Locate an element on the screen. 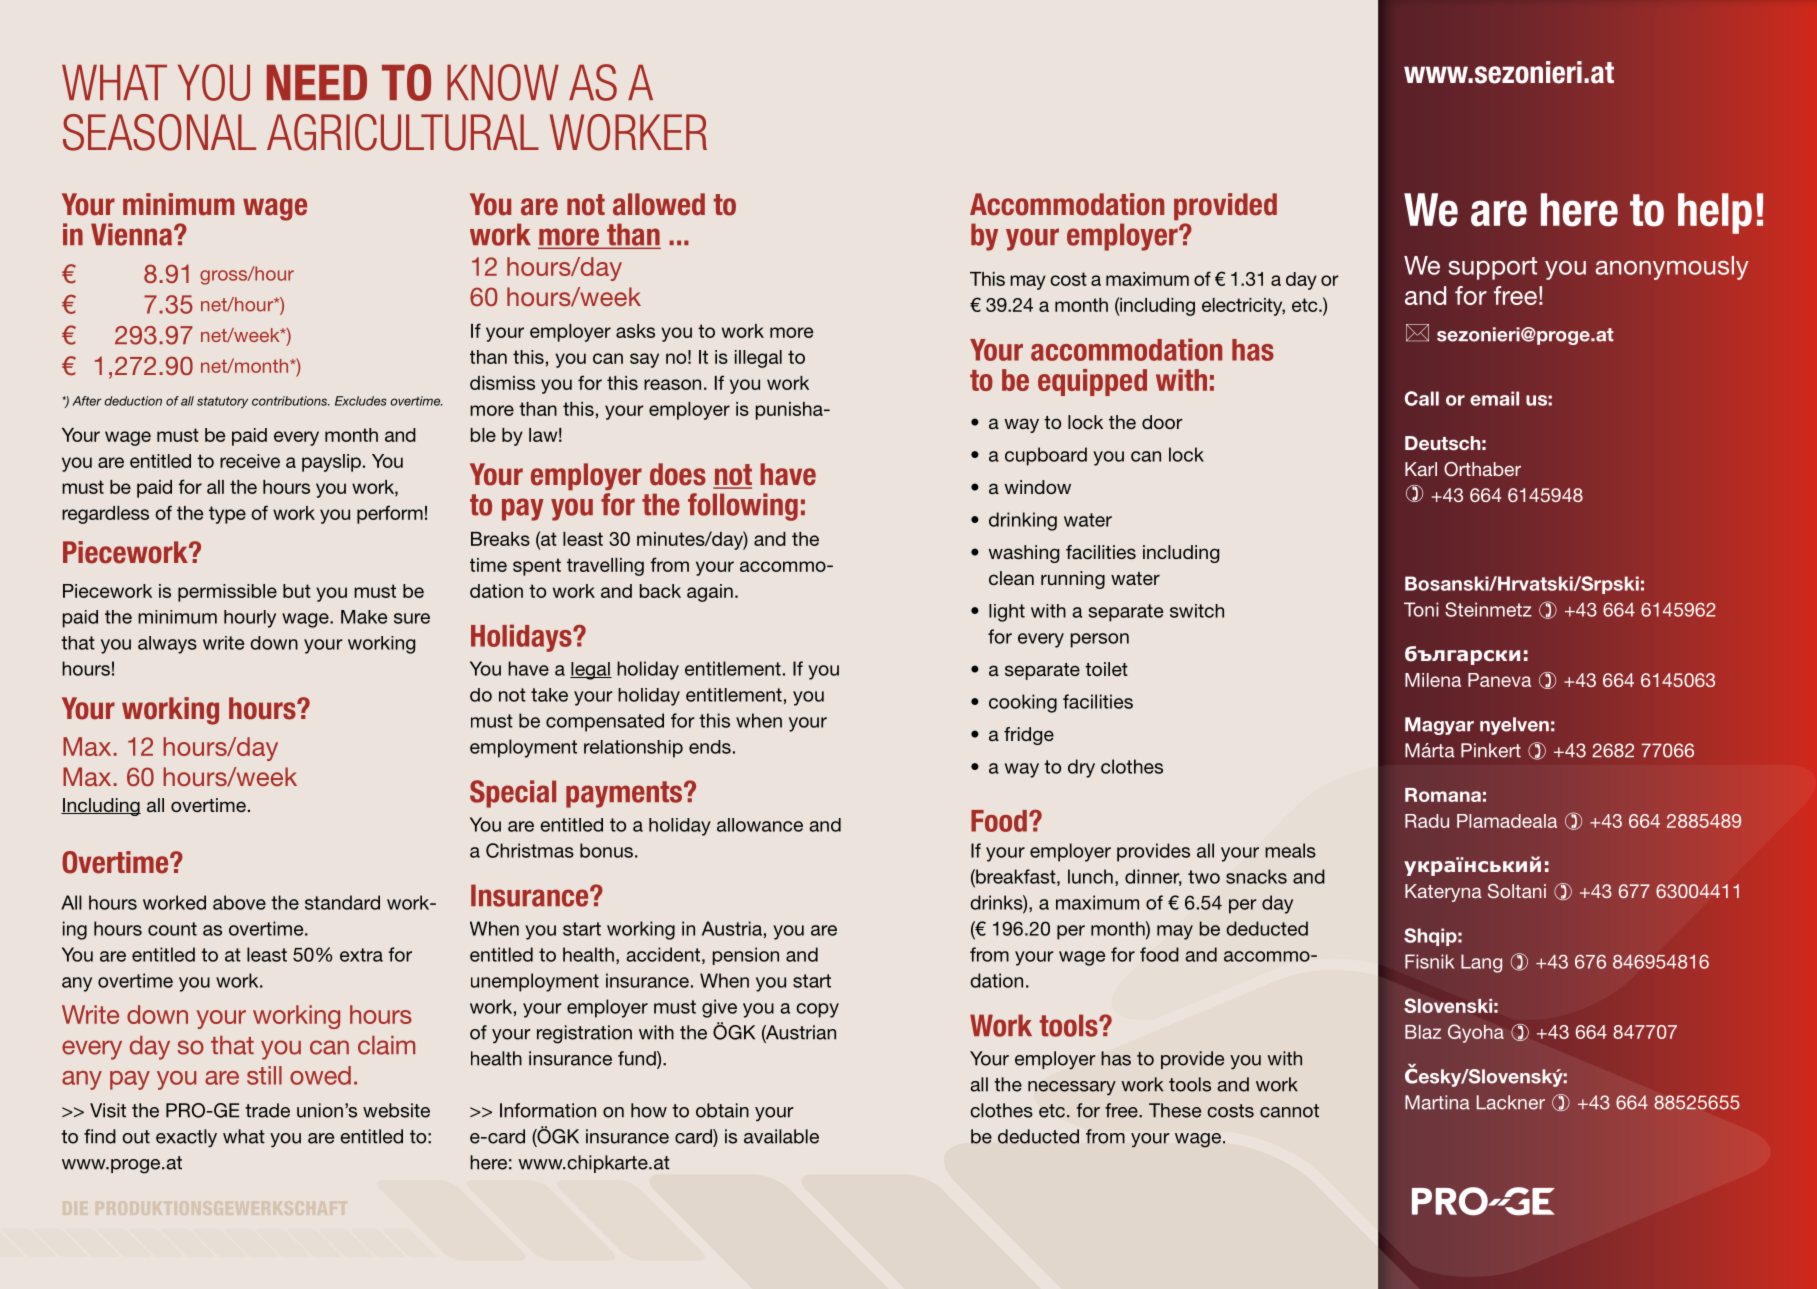 This screenshot has height=1289, width=1817. fridge is located at coordinates (1029, 736).
